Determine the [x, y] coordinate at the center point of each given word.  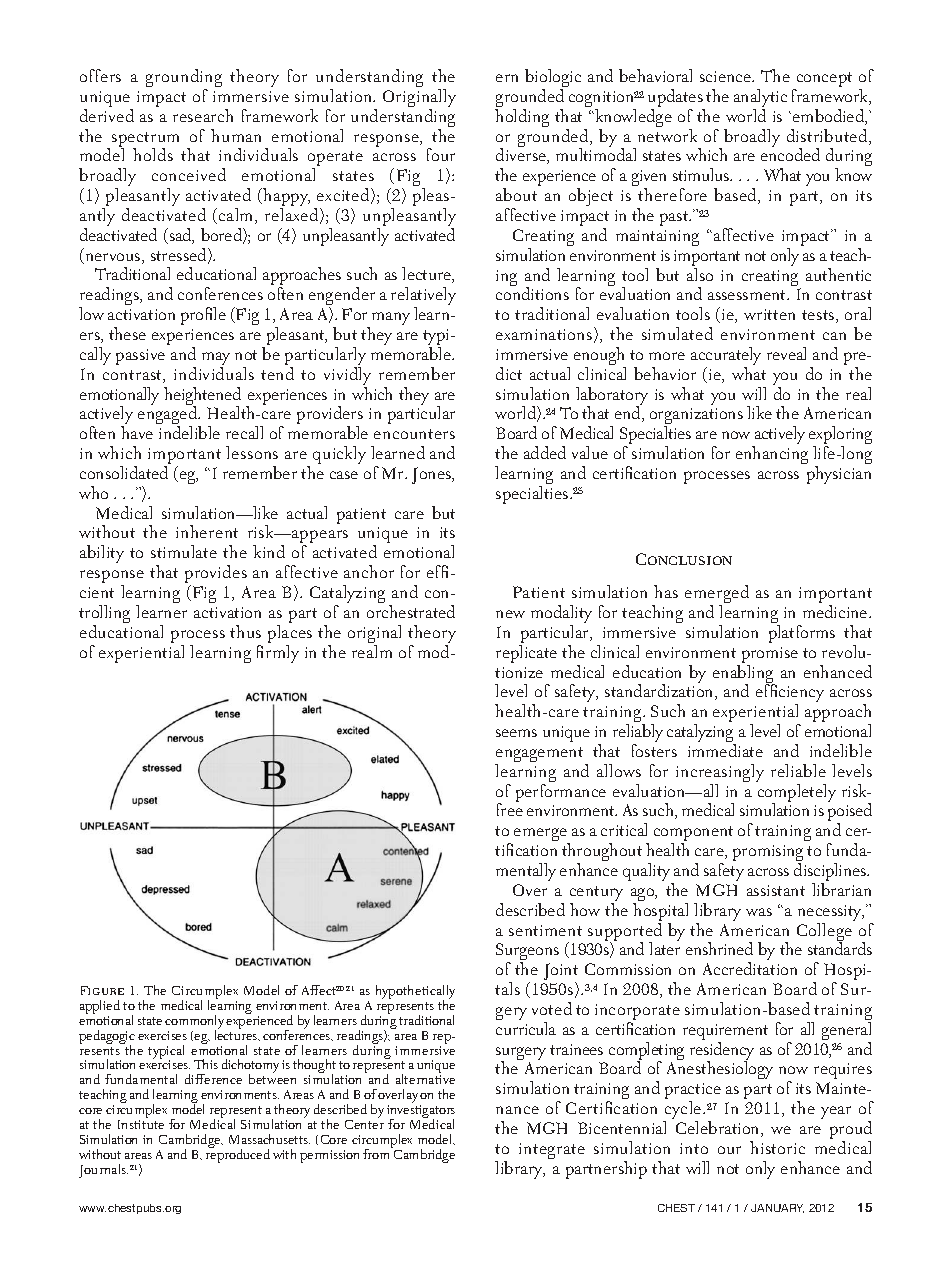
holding [522, 118]
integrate [552, 1151]
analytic [760, 99]
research [203, 115]
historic [777, 1147]
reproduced [238, 1154]
